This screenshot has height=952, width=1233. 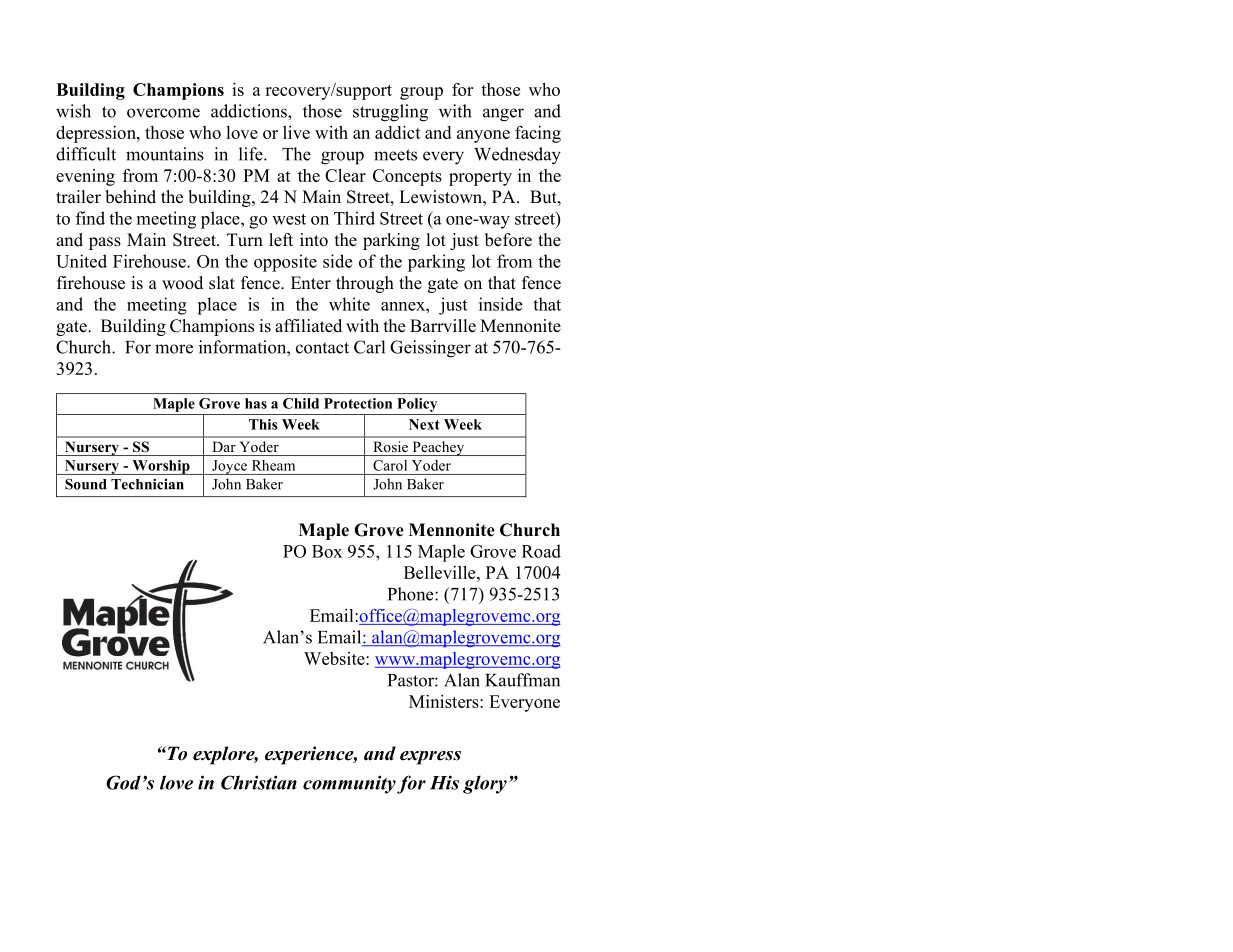 What do you see at coordinates (296, 132) in the screenshot?
I see `live` at bounding box center [296, 132].
